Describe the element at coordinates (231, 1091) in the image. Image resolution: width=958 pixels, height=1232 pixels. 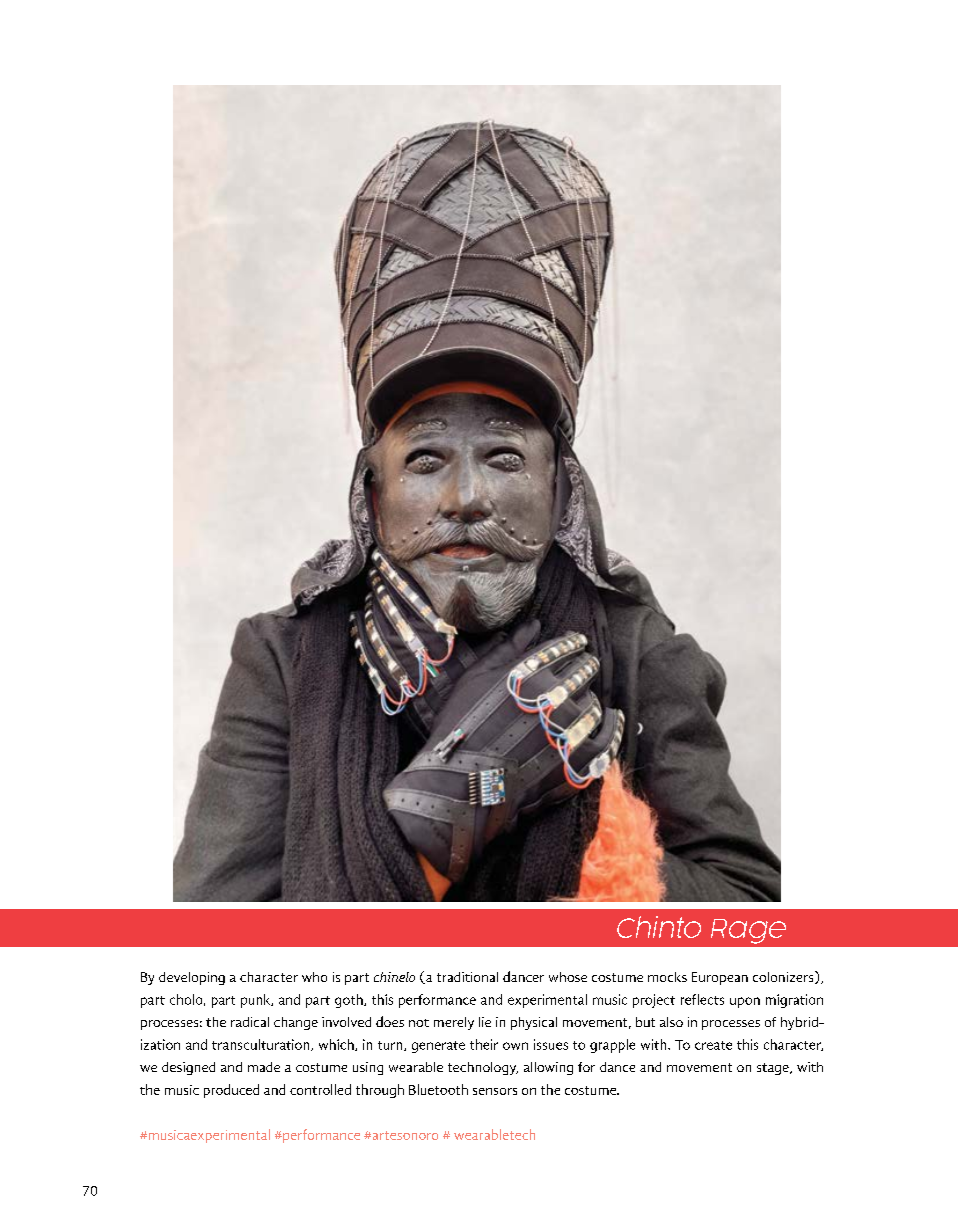
I see `produced` at that location.
